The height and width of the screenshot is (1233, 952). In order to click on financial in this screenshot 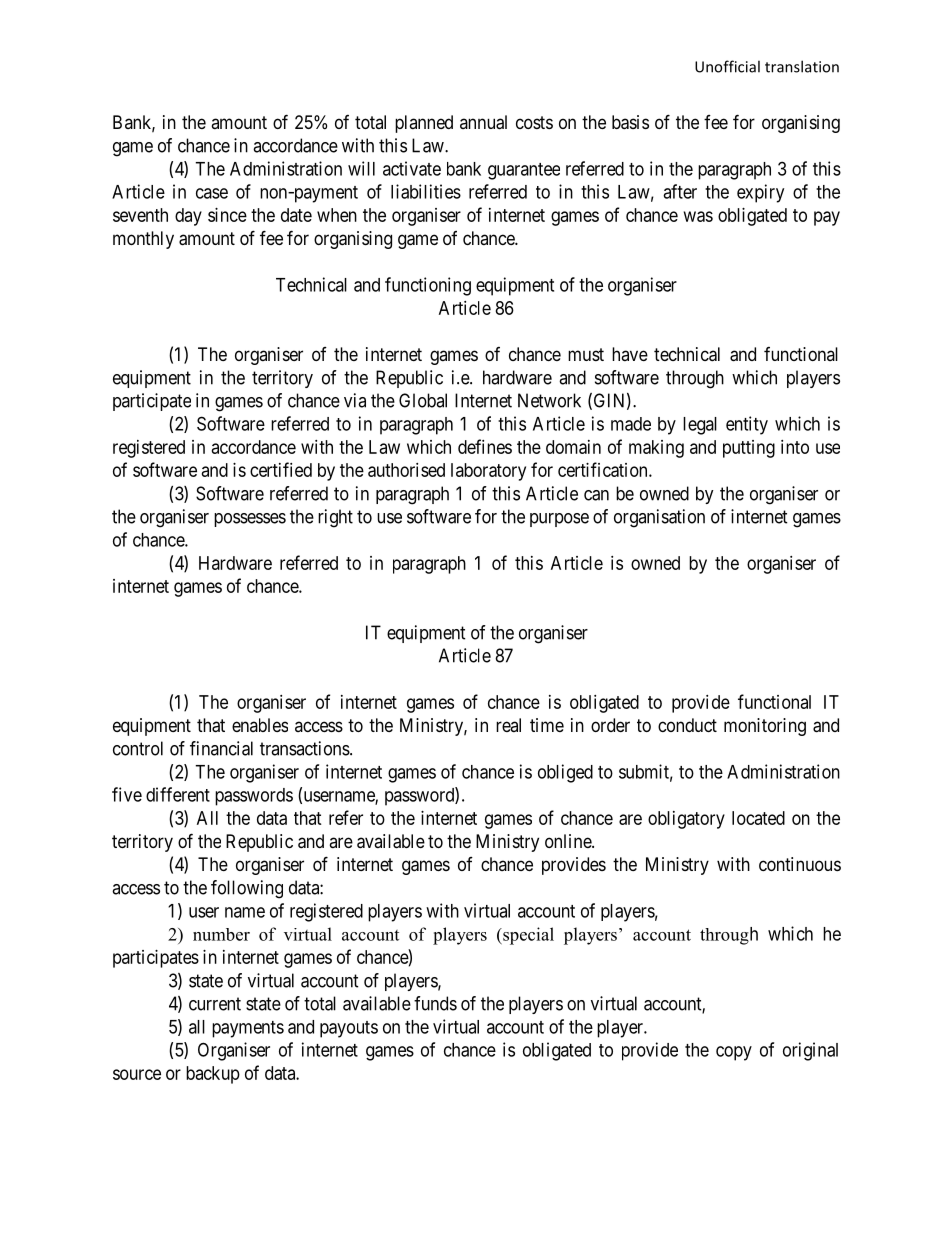, I will do `click(221, 748)`.
